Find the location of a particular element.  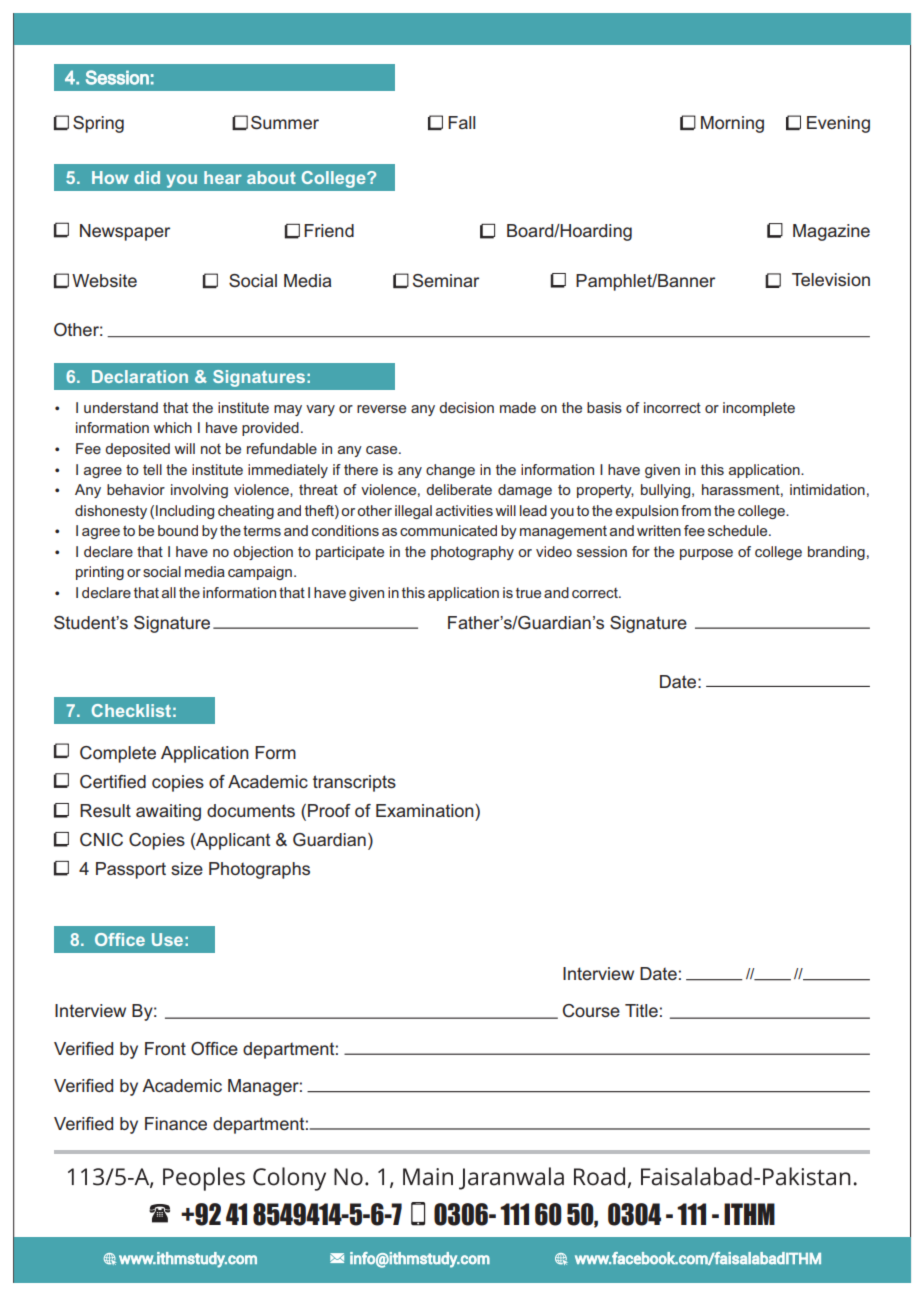

purpose is located at coordinates (706, 554).
